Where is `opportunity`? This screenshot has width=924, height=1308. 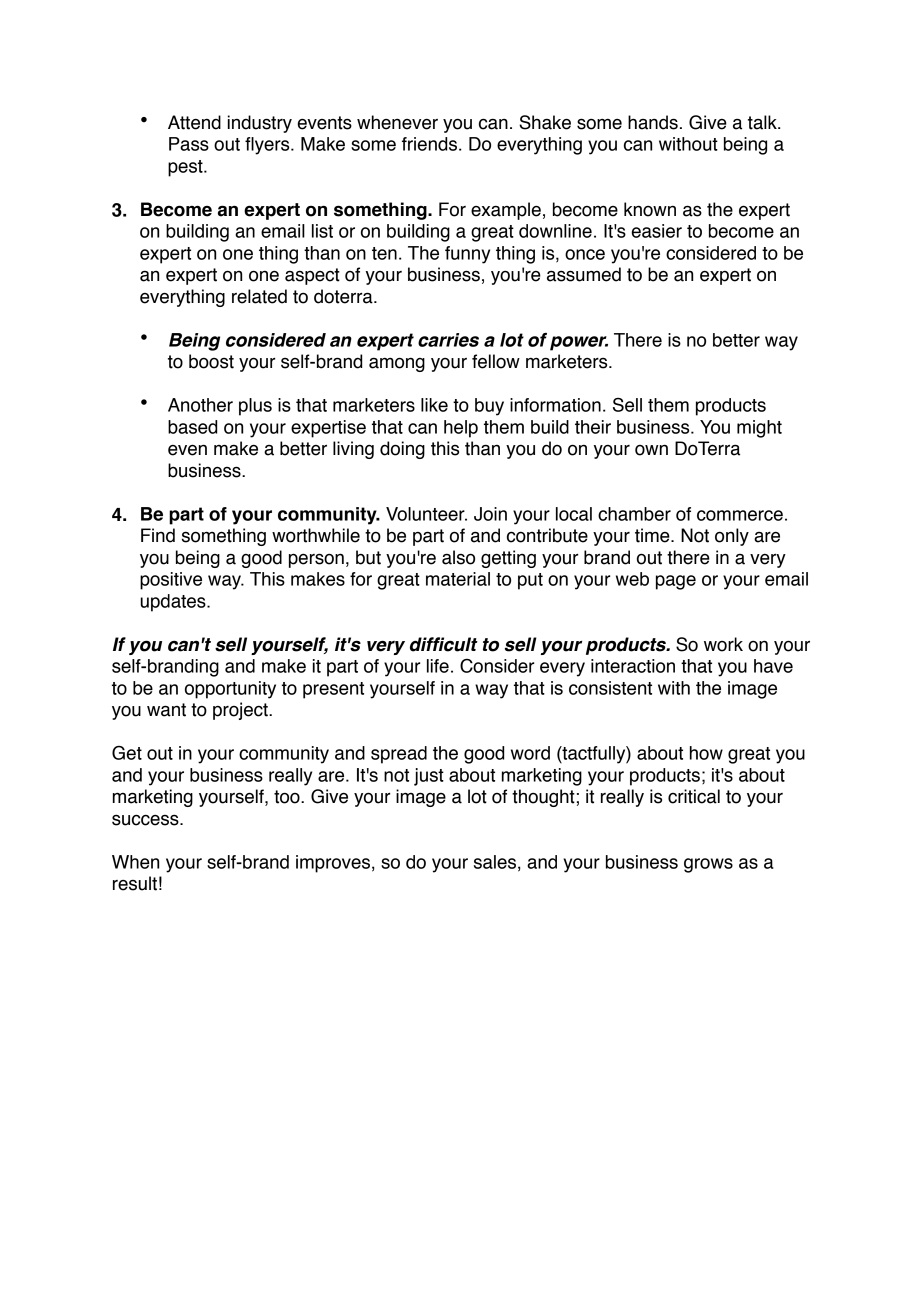
opportunity is located at coordinates (230, 690).
